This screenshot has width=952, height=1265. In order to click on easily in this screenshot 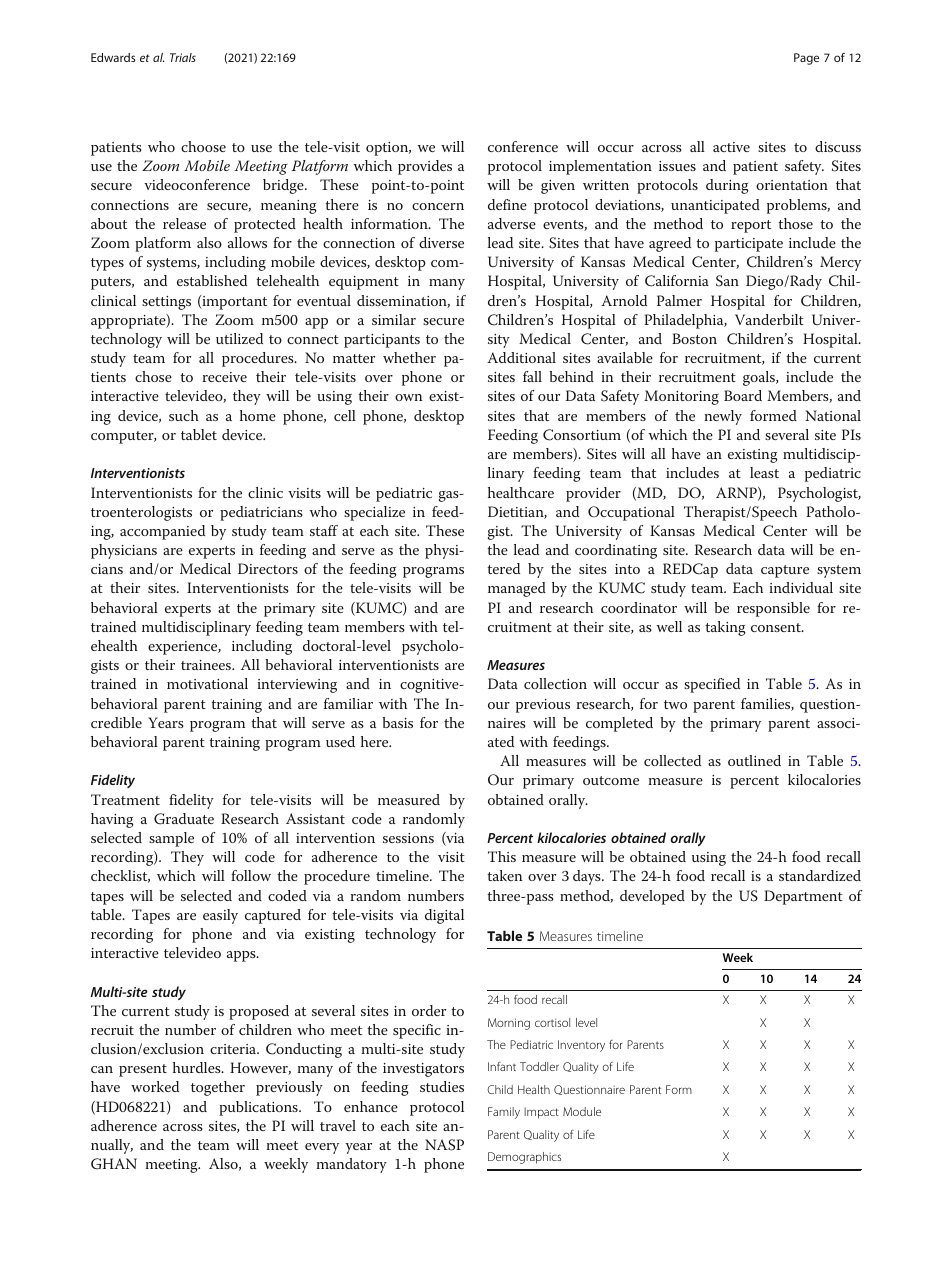, I will do `click(220, 916)`.
